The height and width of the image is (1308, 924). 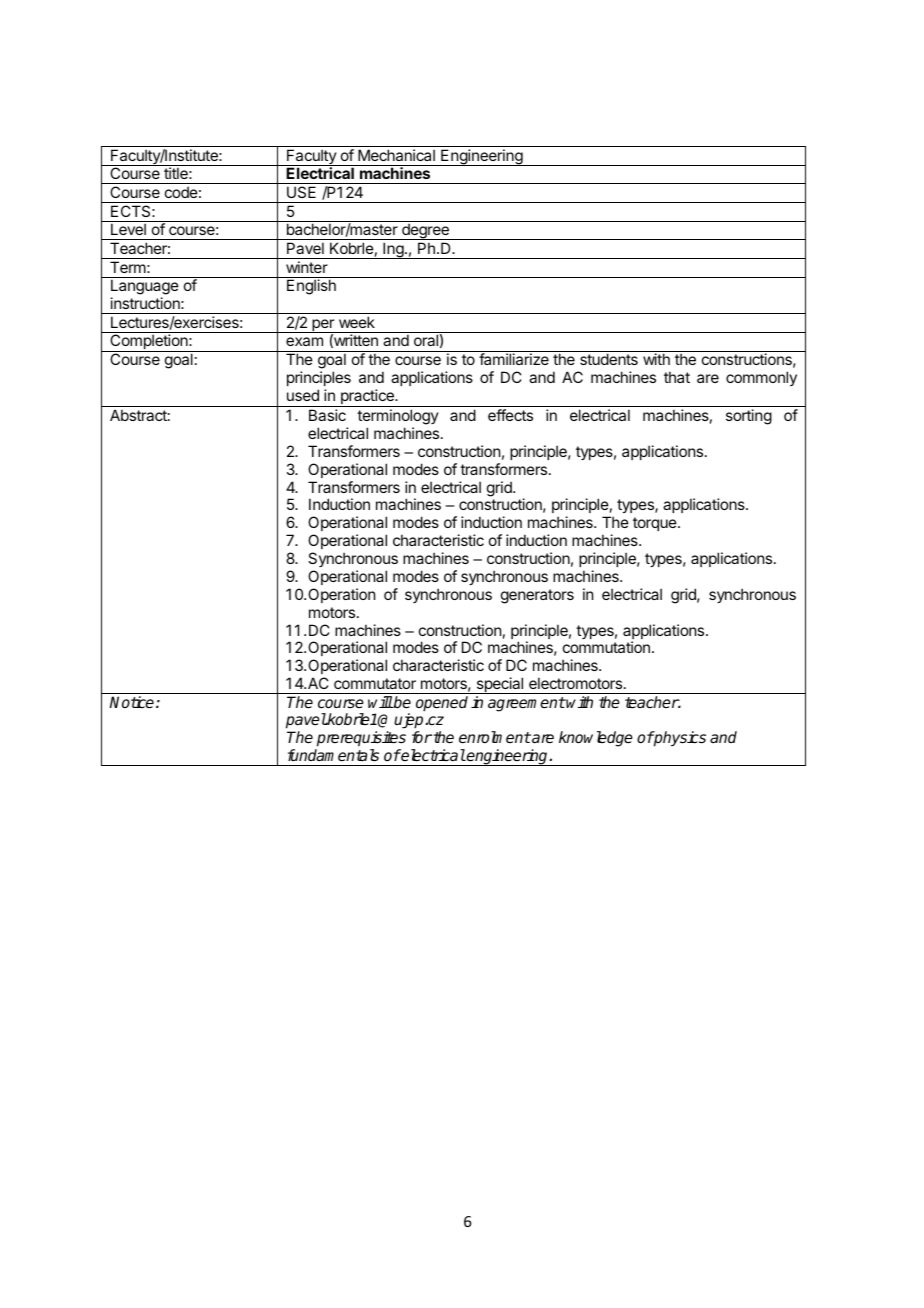 What do you see at coordinates (304, 341) in the image?
I see `exam` at bounding box center [304, 341].
